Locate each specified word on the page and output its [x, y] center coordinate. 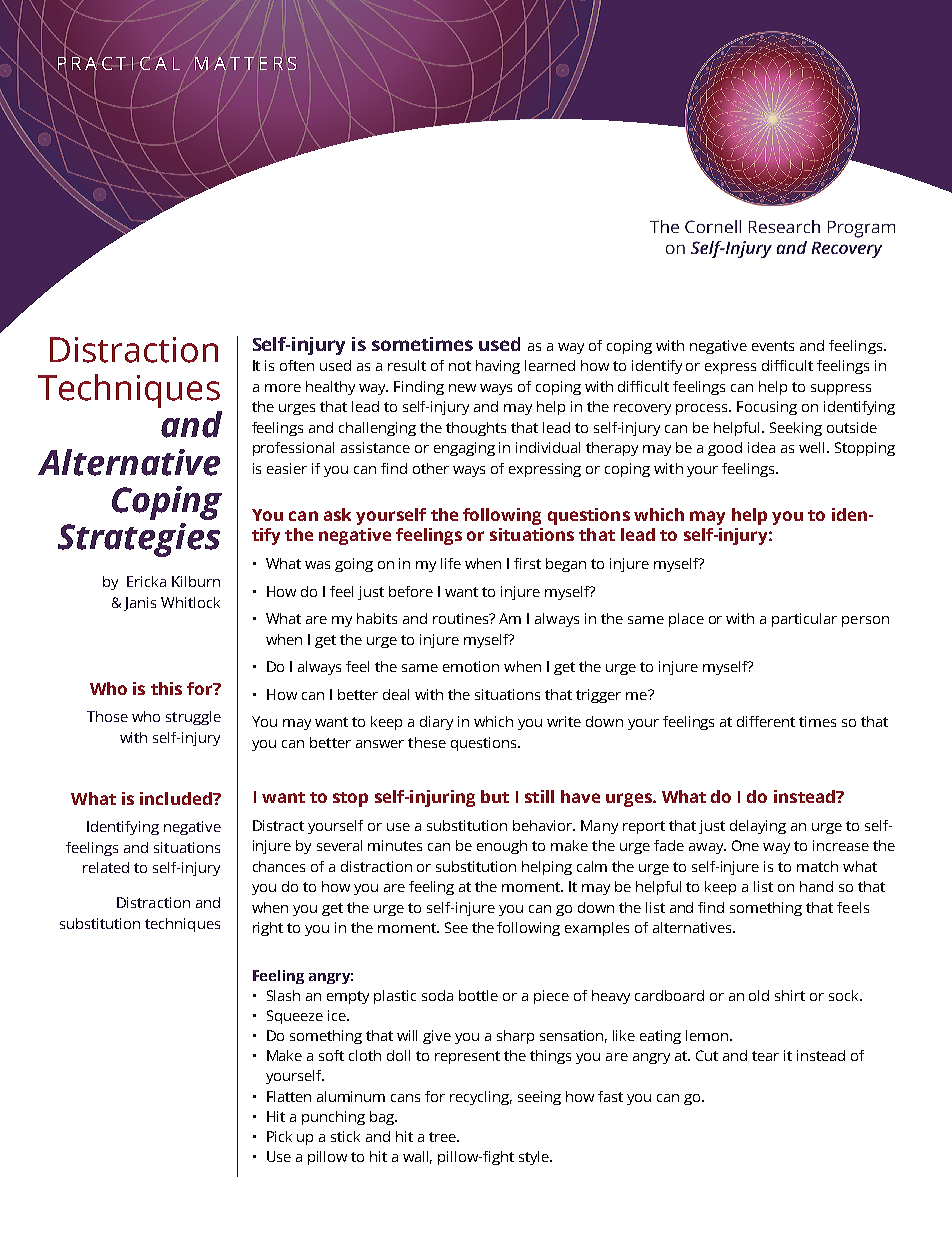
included [177, 798]
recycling [481, 1098]
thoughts [476, 429]
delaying [758, 827]
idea [761, 447]
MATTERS [245, 63]
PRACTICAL [119, 63]
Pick [279, 1136]
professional [293, 449]
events [773, 346]
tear [765, 1056]
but [495, 796]
